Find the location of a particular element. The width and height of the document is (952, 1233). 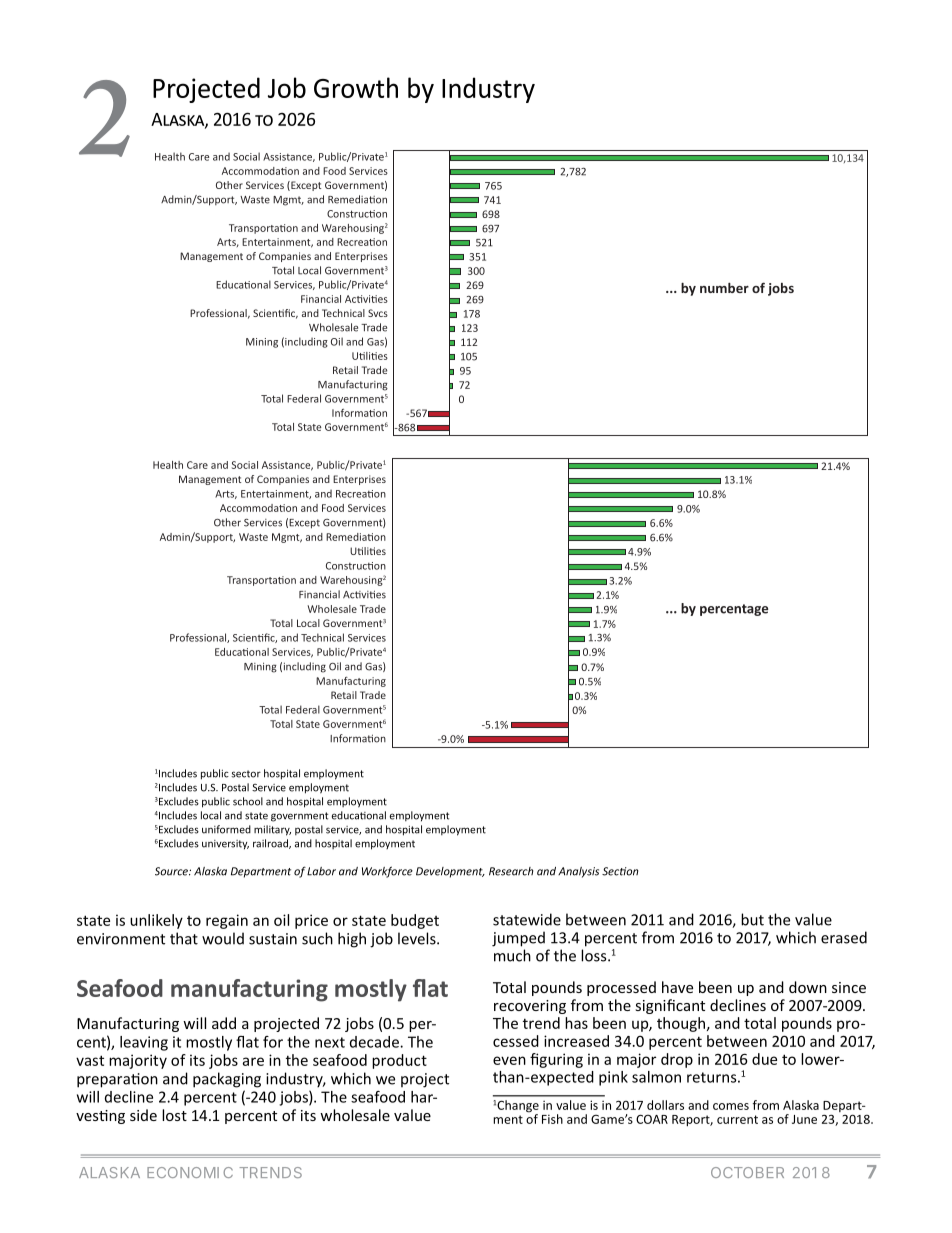

Growth is located at coordinates (356, 87).
